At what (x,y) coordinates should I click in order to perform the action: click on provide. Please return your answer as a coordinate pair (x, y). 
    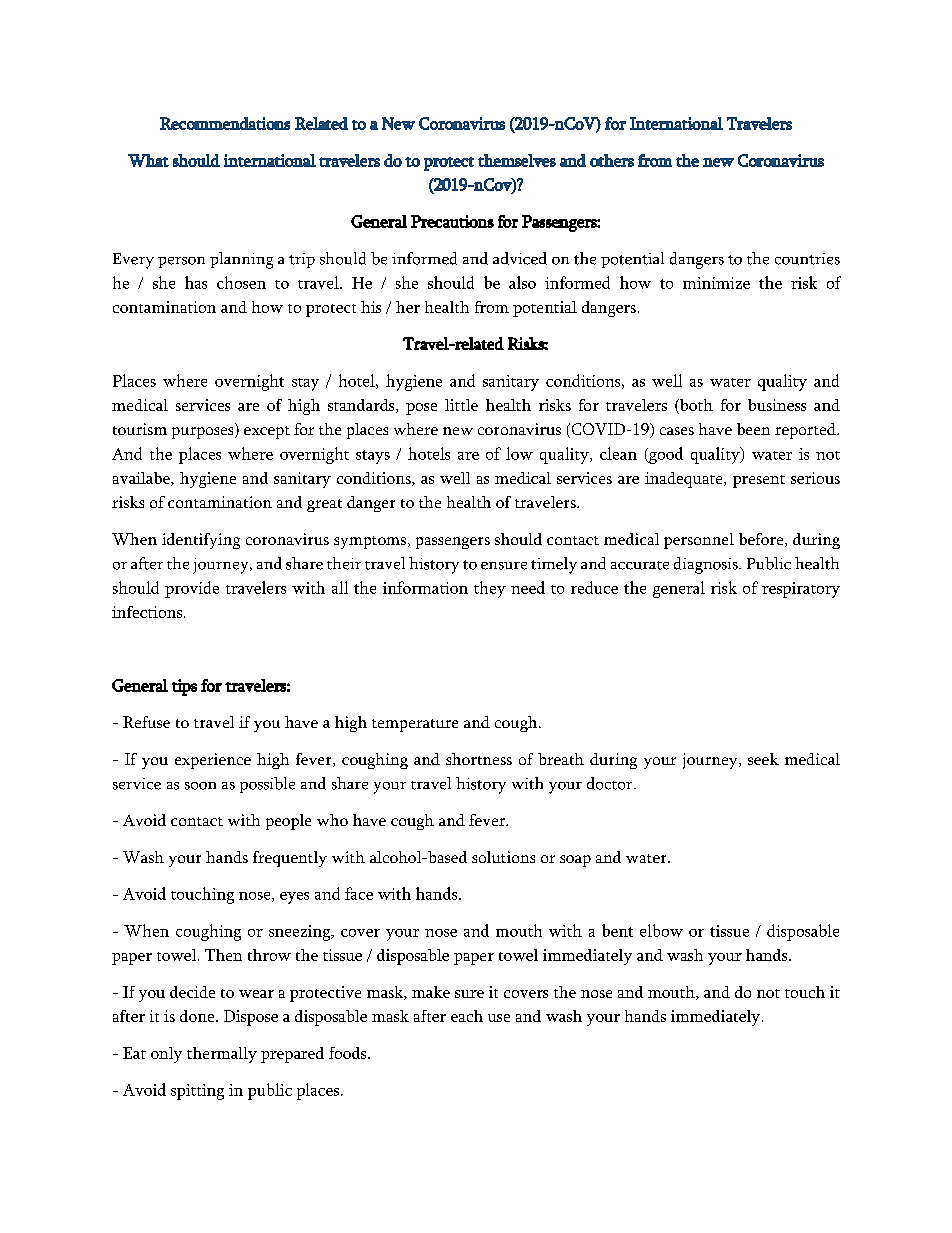
    Looking at the image, I should click on (192, 589).
